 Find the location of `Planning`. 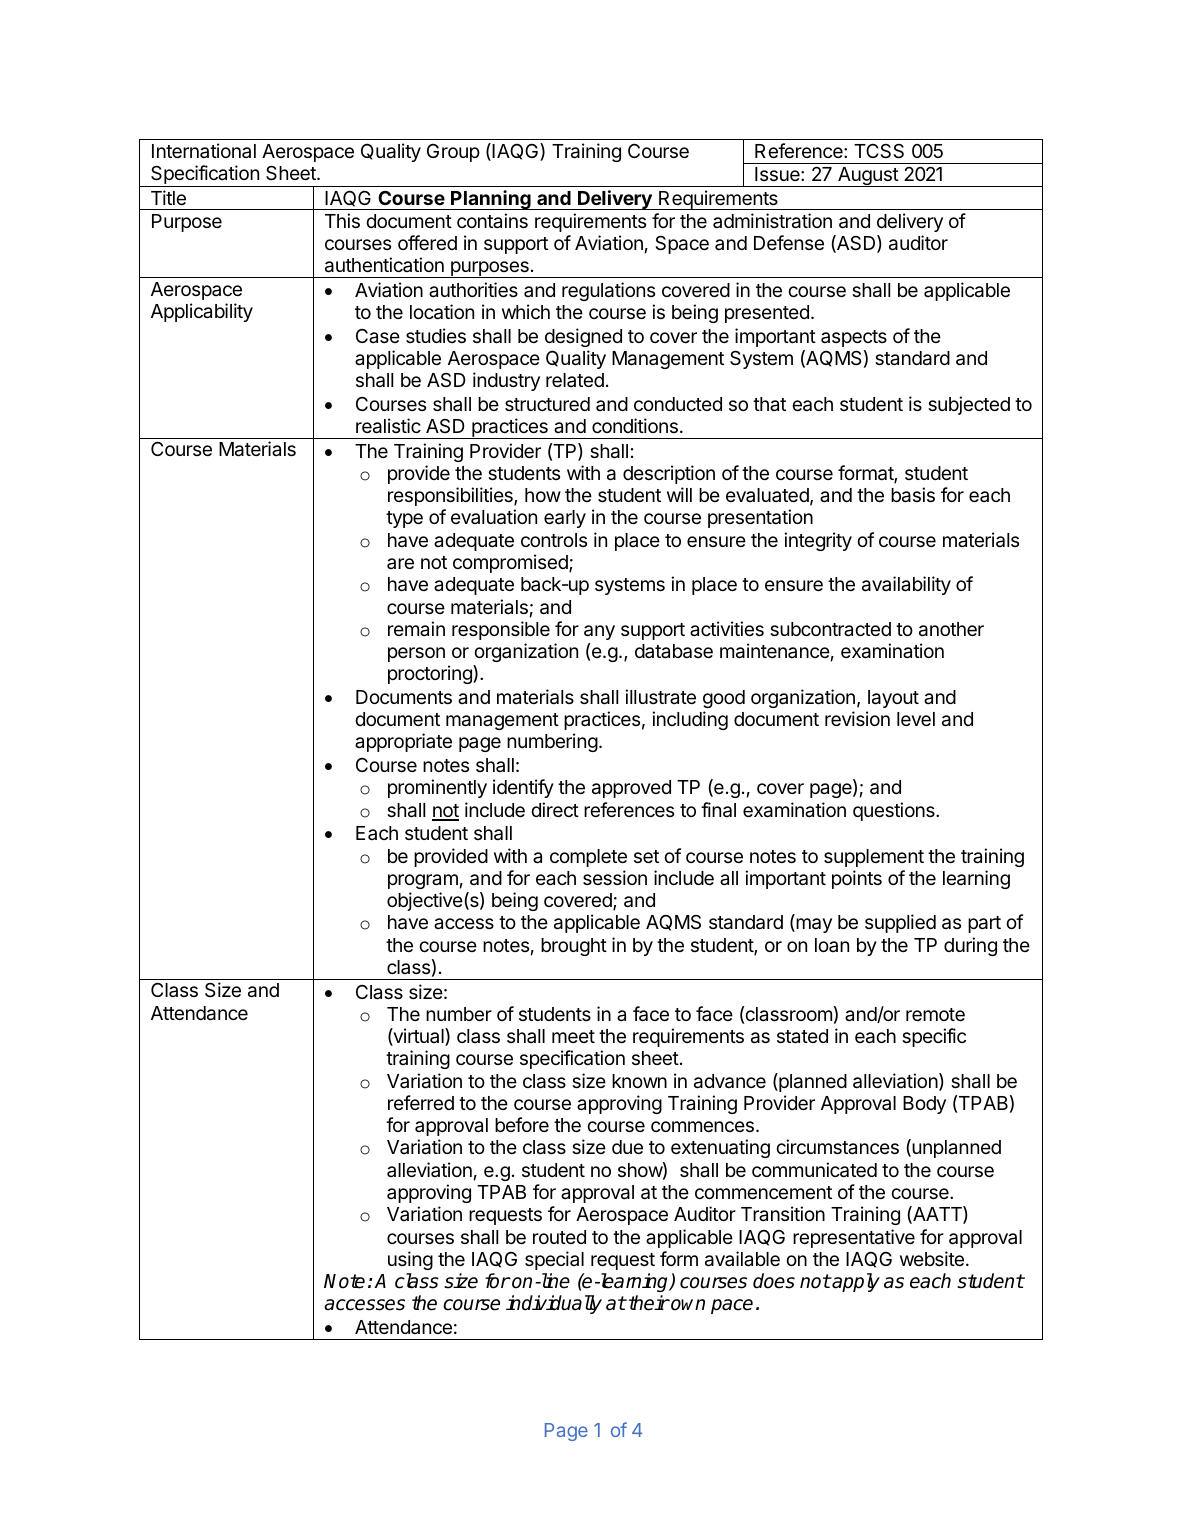

Planning is located at coordinates (491, 200).
